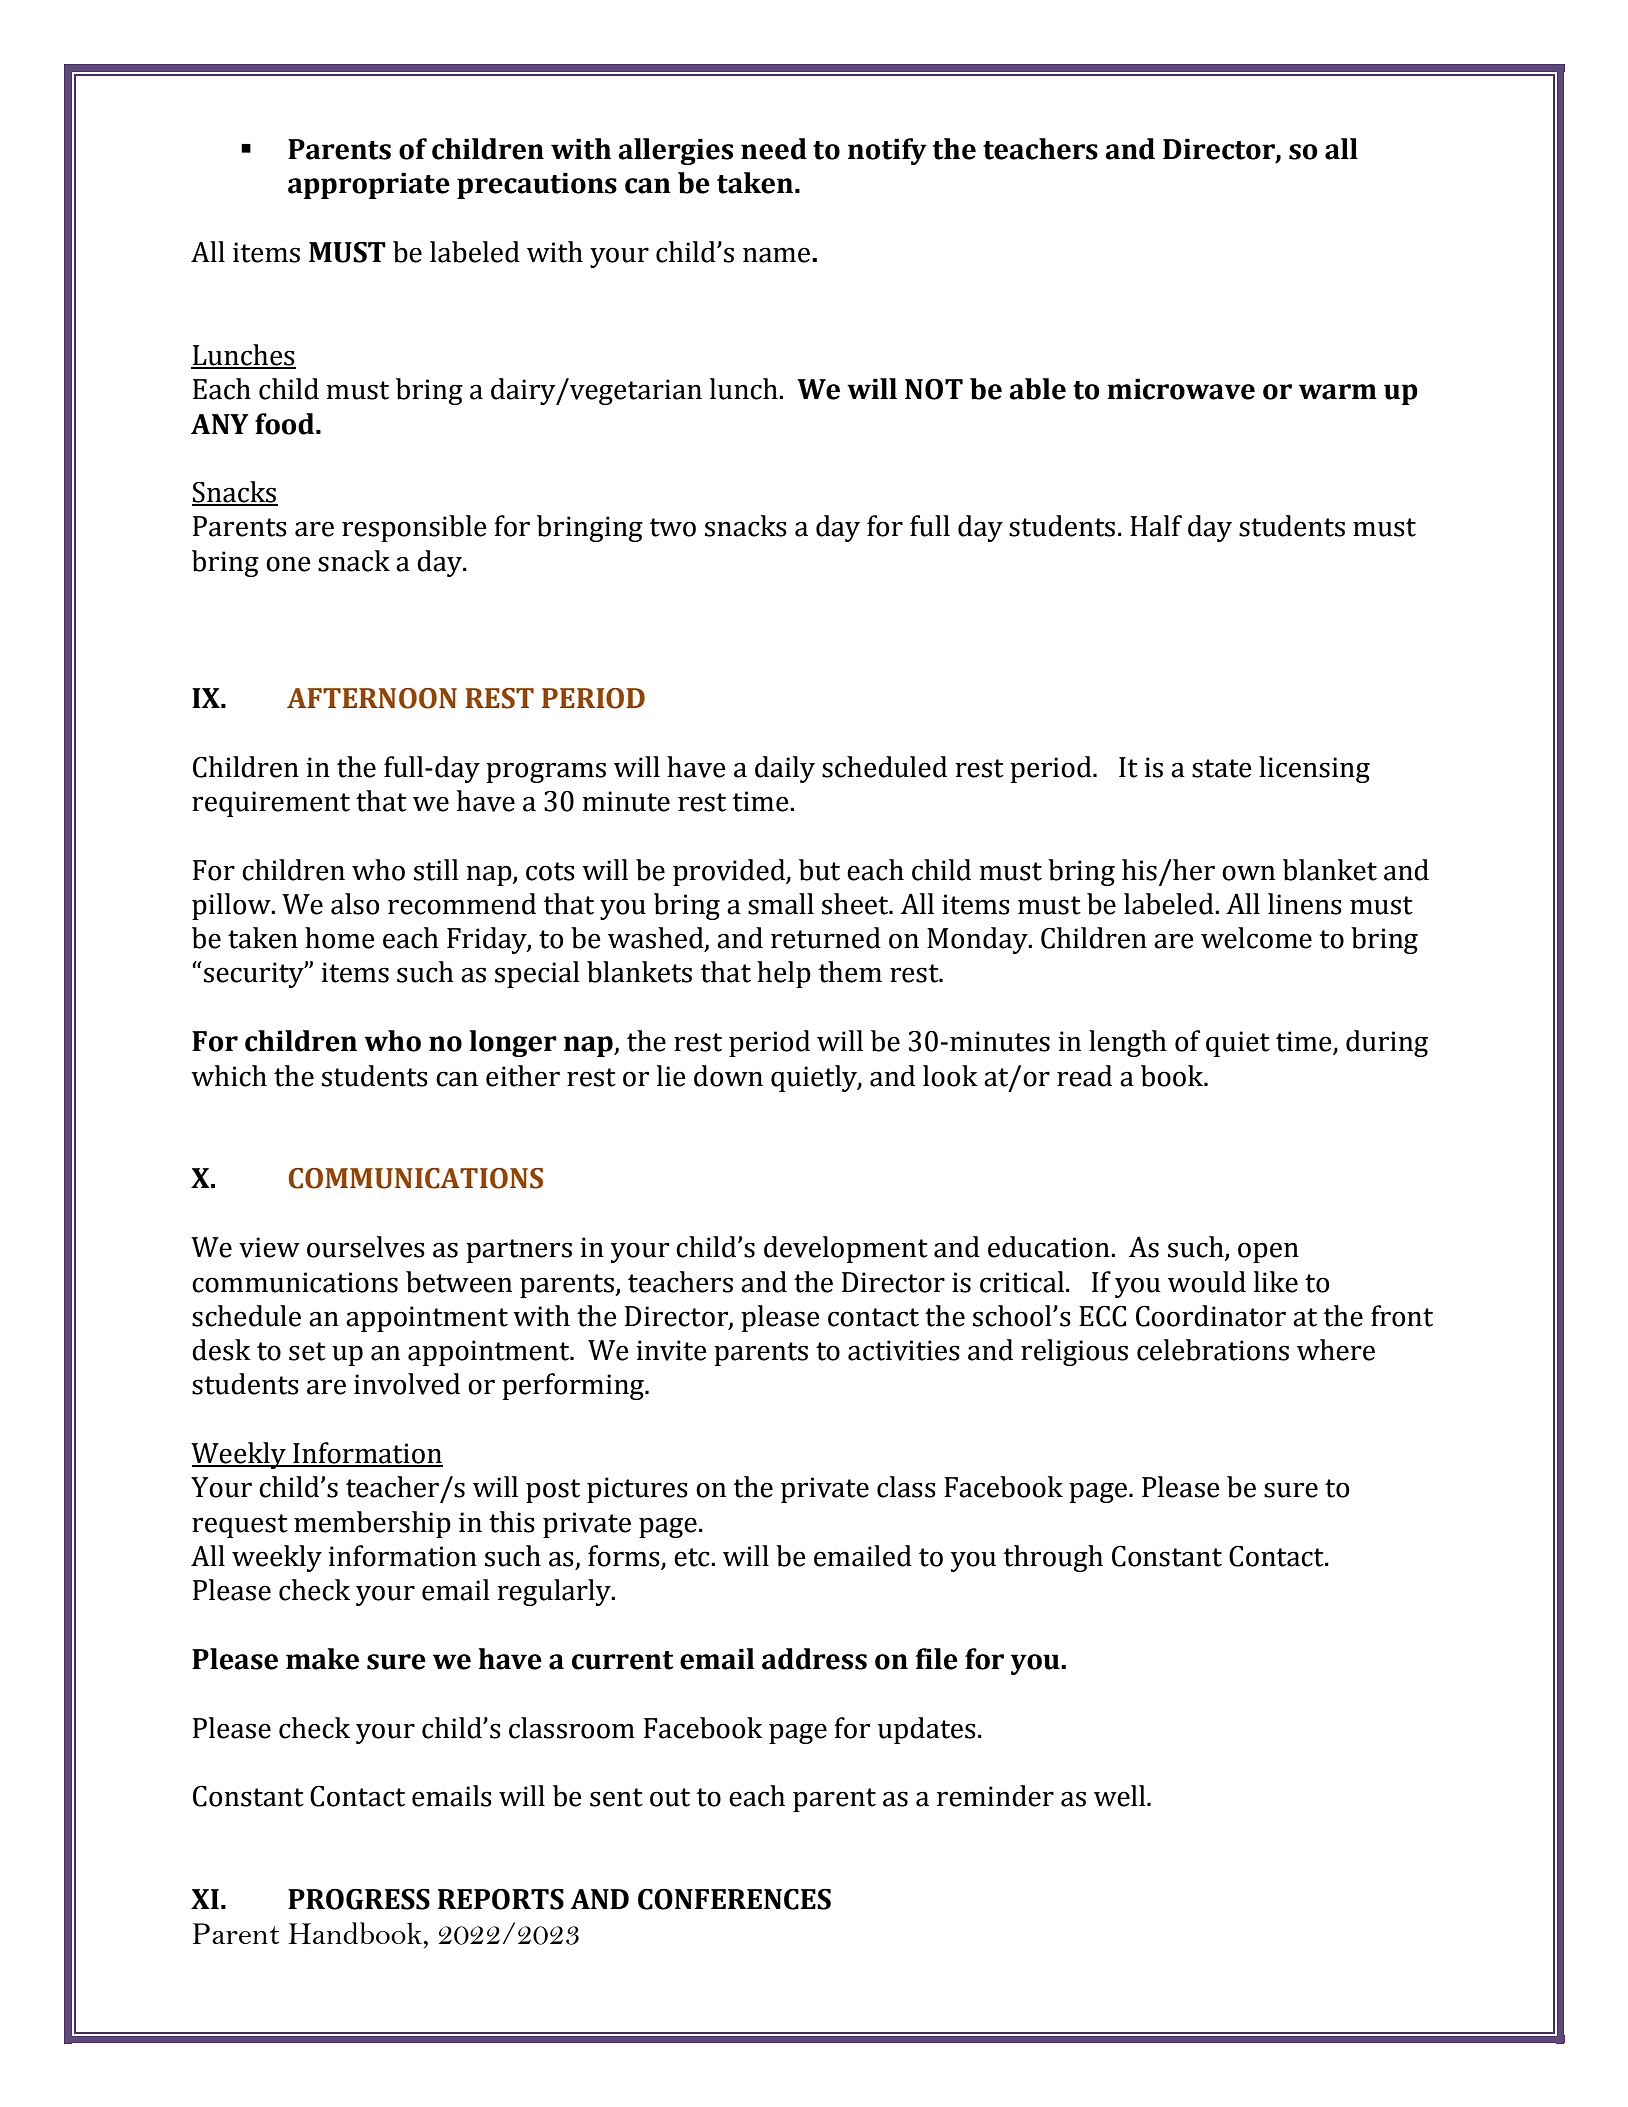 This screenshot has height=2107, width=1628. Describe the element at coordinates (846, 1249) in the screenshot. I see `development` at that location.
